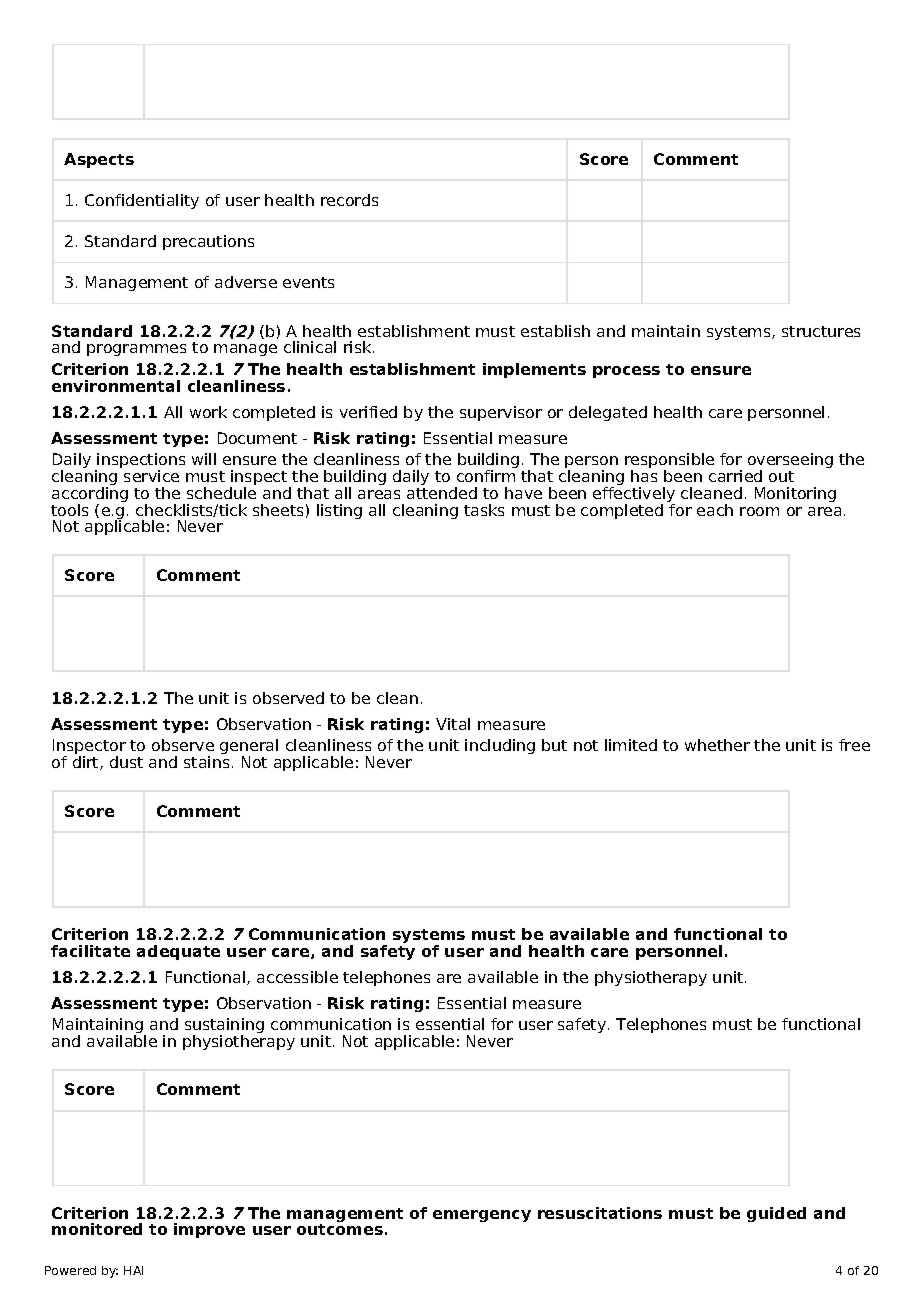 This document has width=924, height=1308. Describe the element at coordinates (759, 511) in the document. I see `room` at that location.
